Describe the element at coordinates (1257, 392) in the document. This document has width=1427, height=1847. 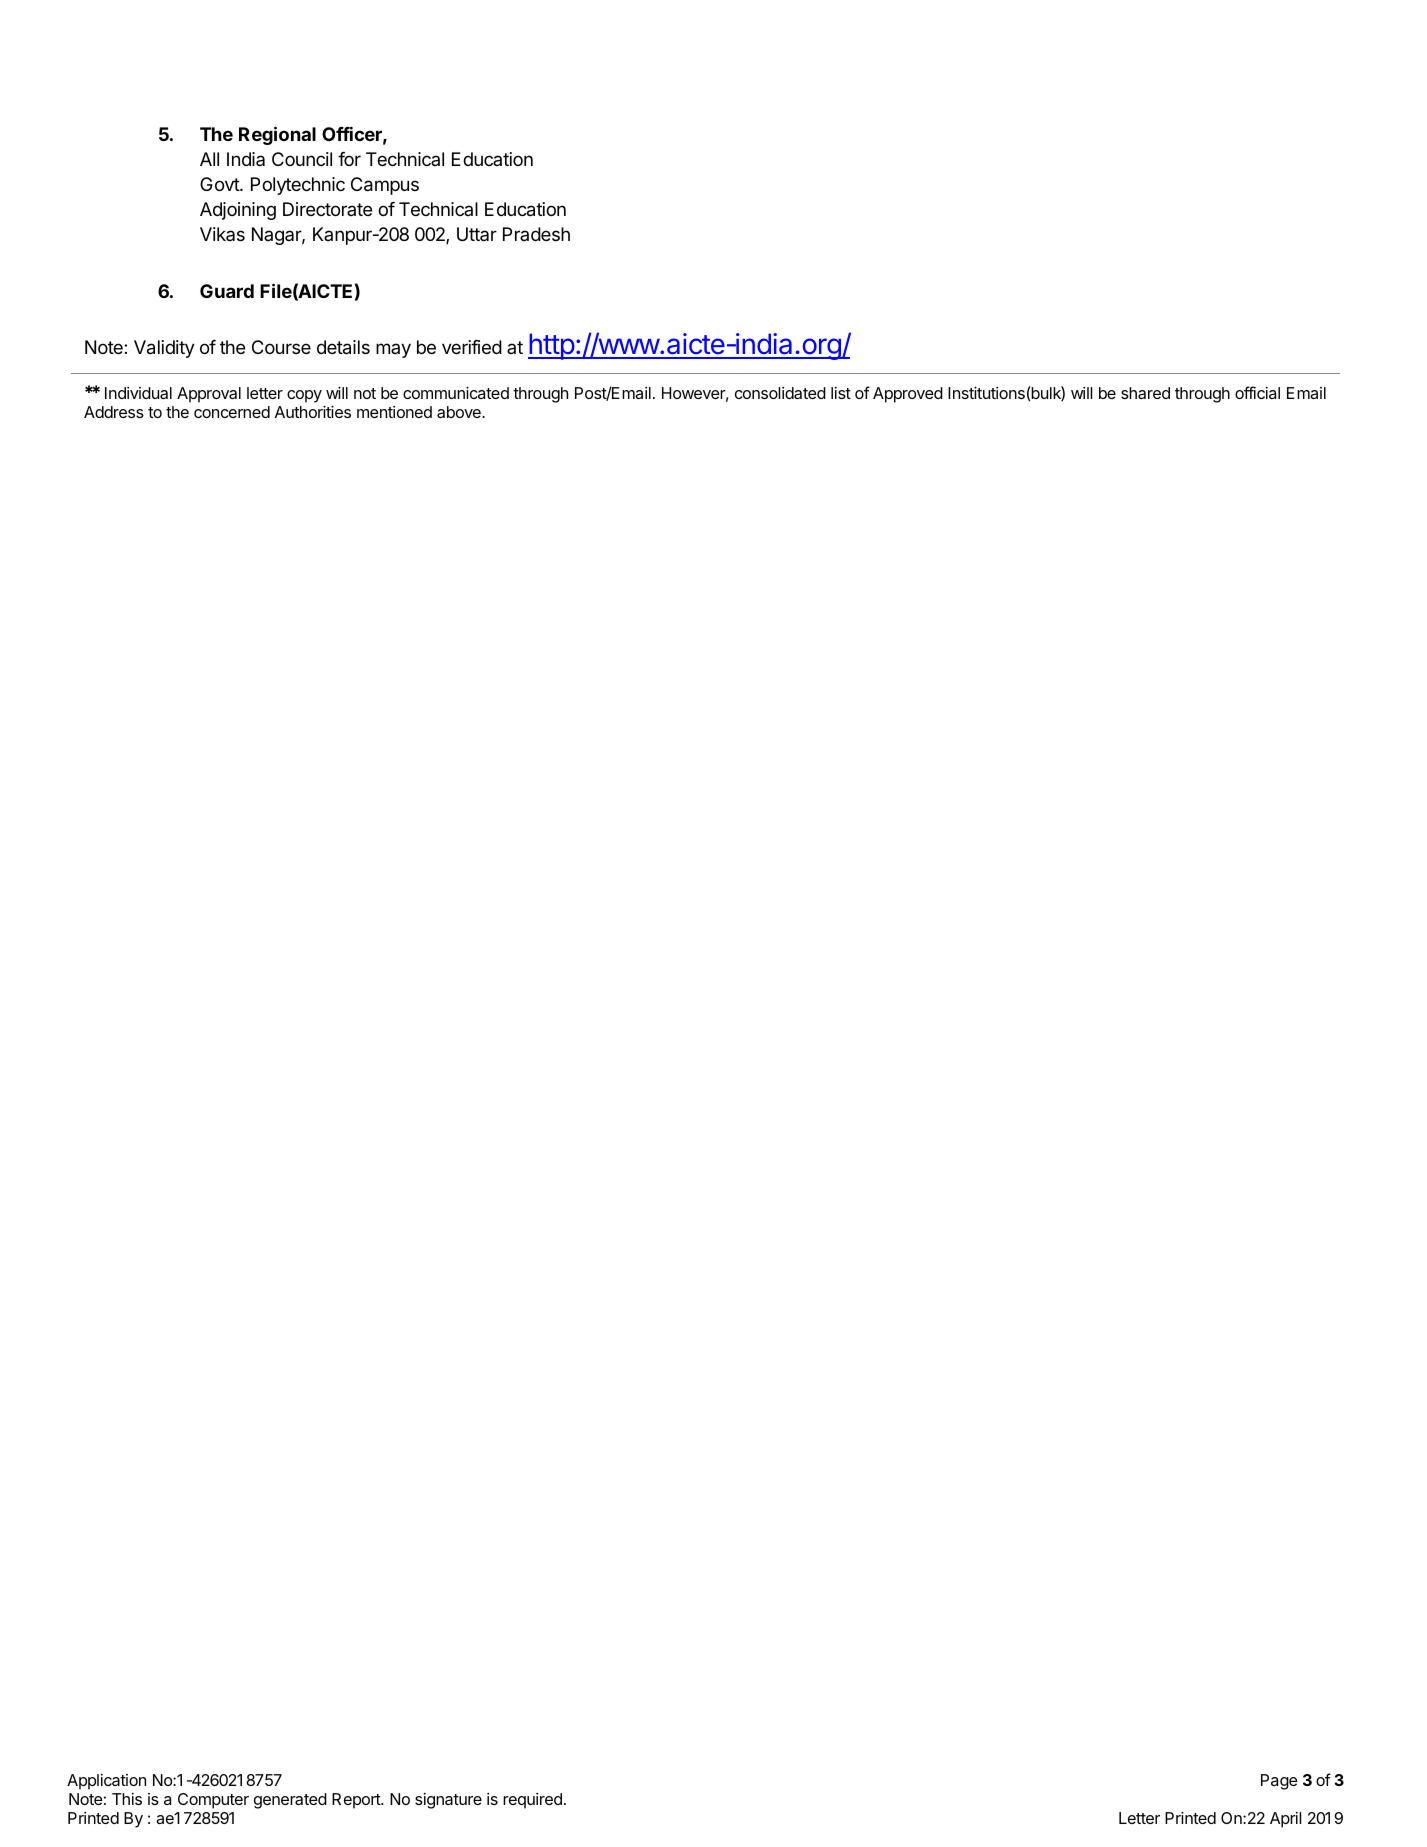
I see `official` at that location.
